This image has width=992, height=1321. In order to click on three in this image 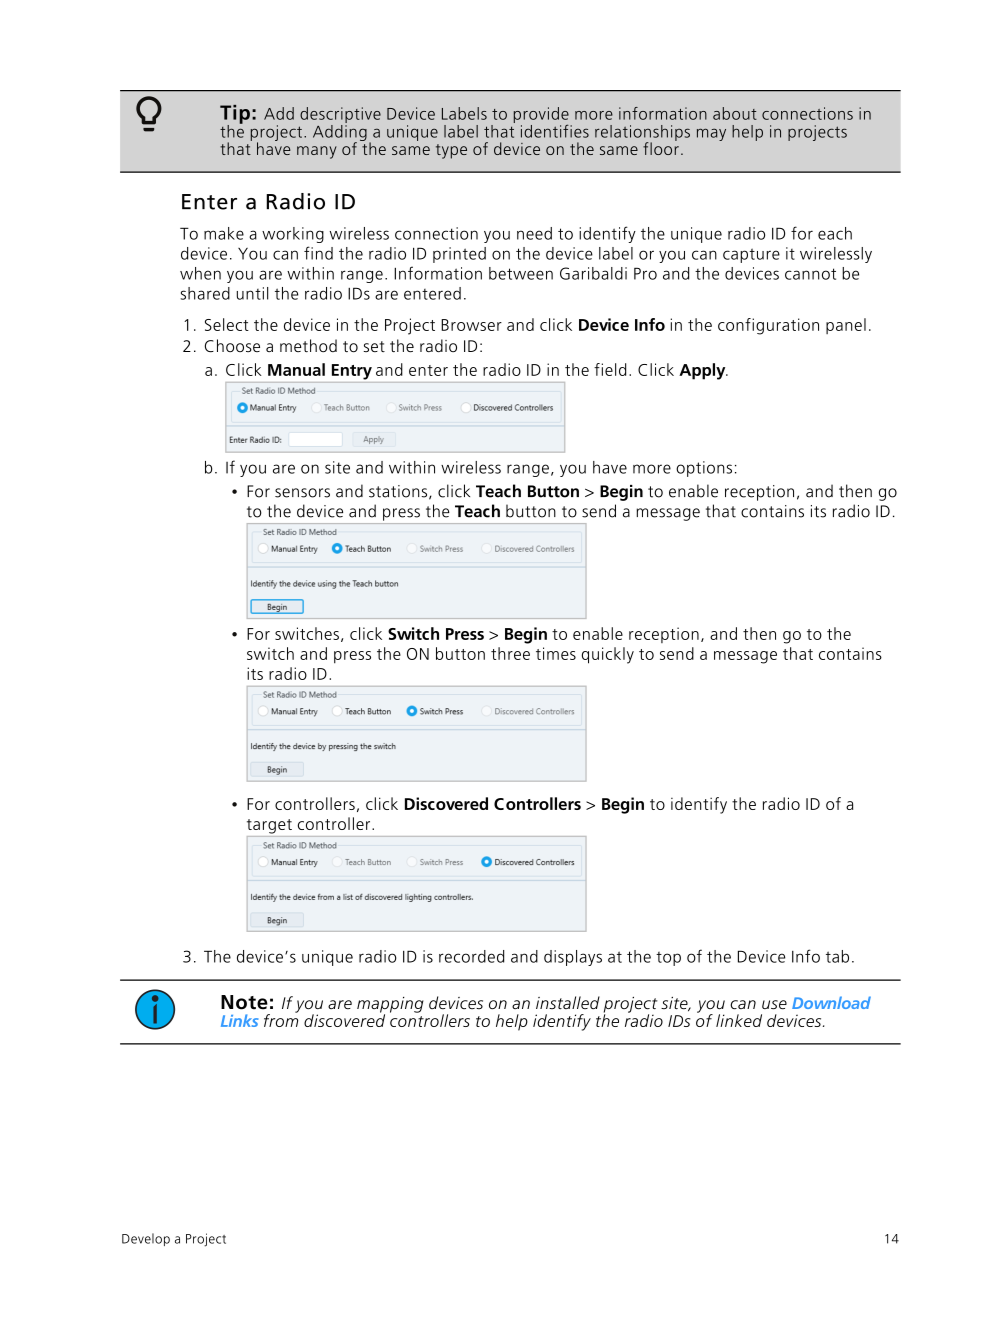, I will do `click(510, 653)`.
